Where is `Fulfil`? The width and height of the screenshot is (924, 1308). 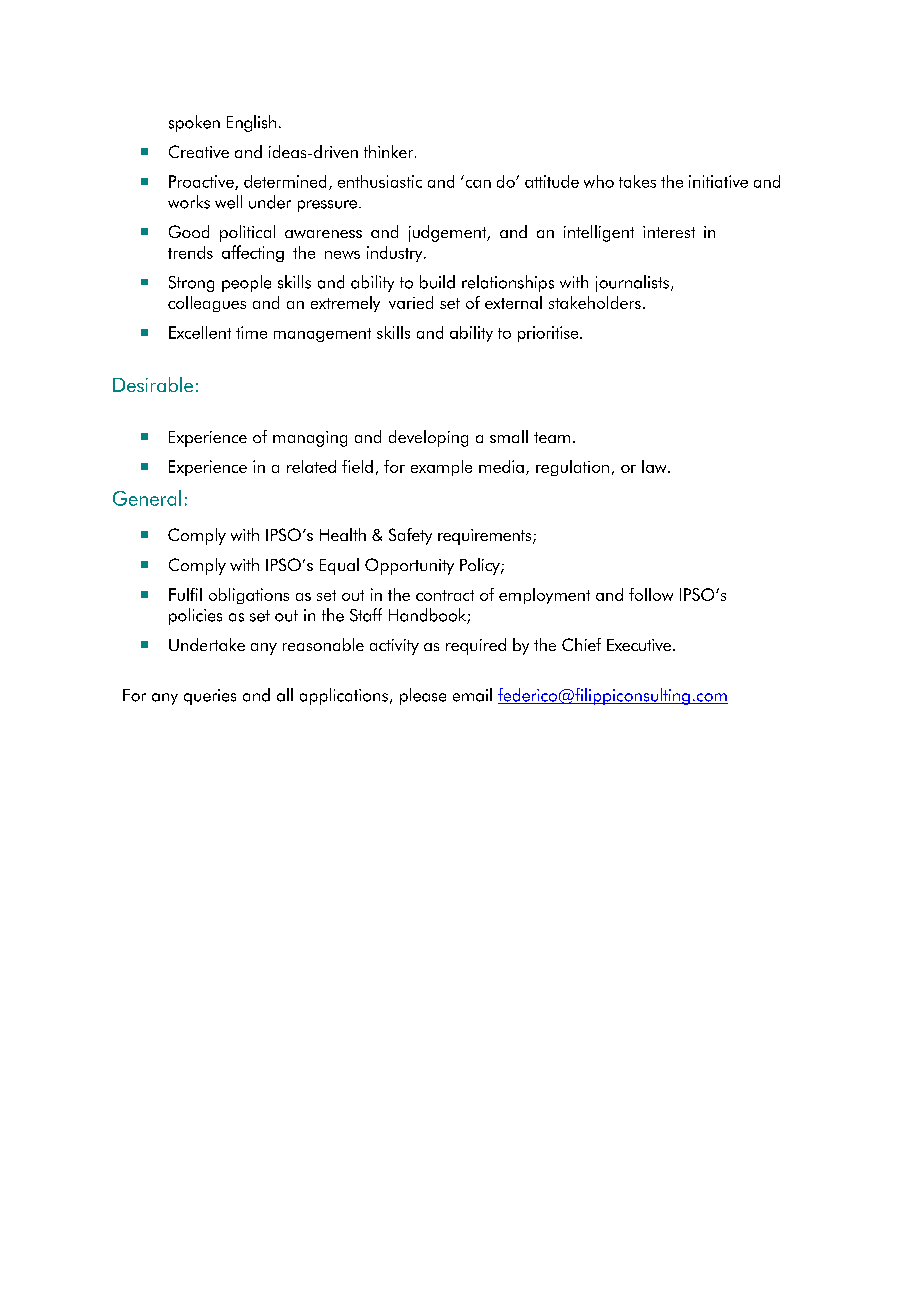
Fulfil is located at coordinates (185, 594).
